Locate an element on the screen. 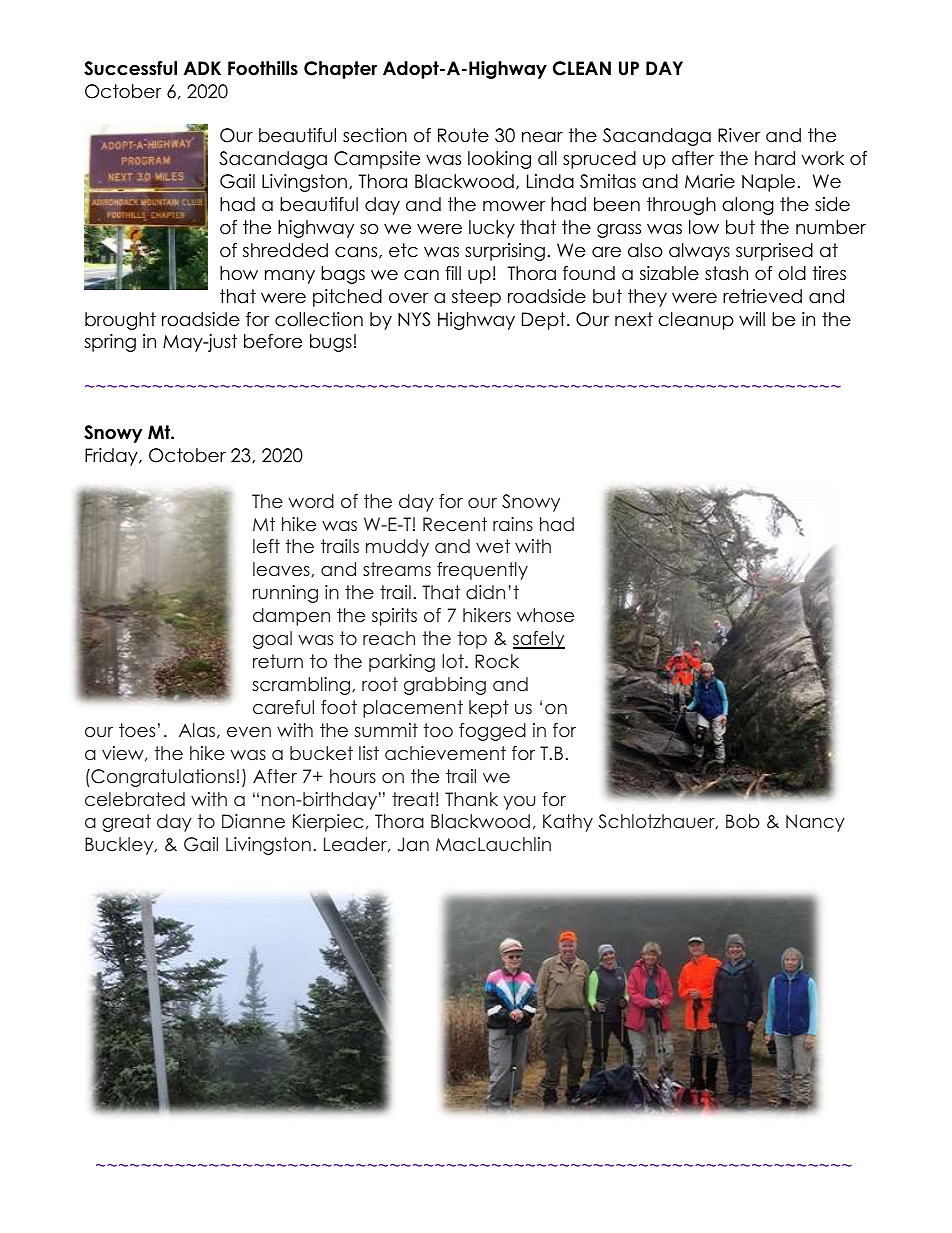 Image resolution: width=952 pixels, height=1233 pixels. Recent is located at coordinates (455, 524).
